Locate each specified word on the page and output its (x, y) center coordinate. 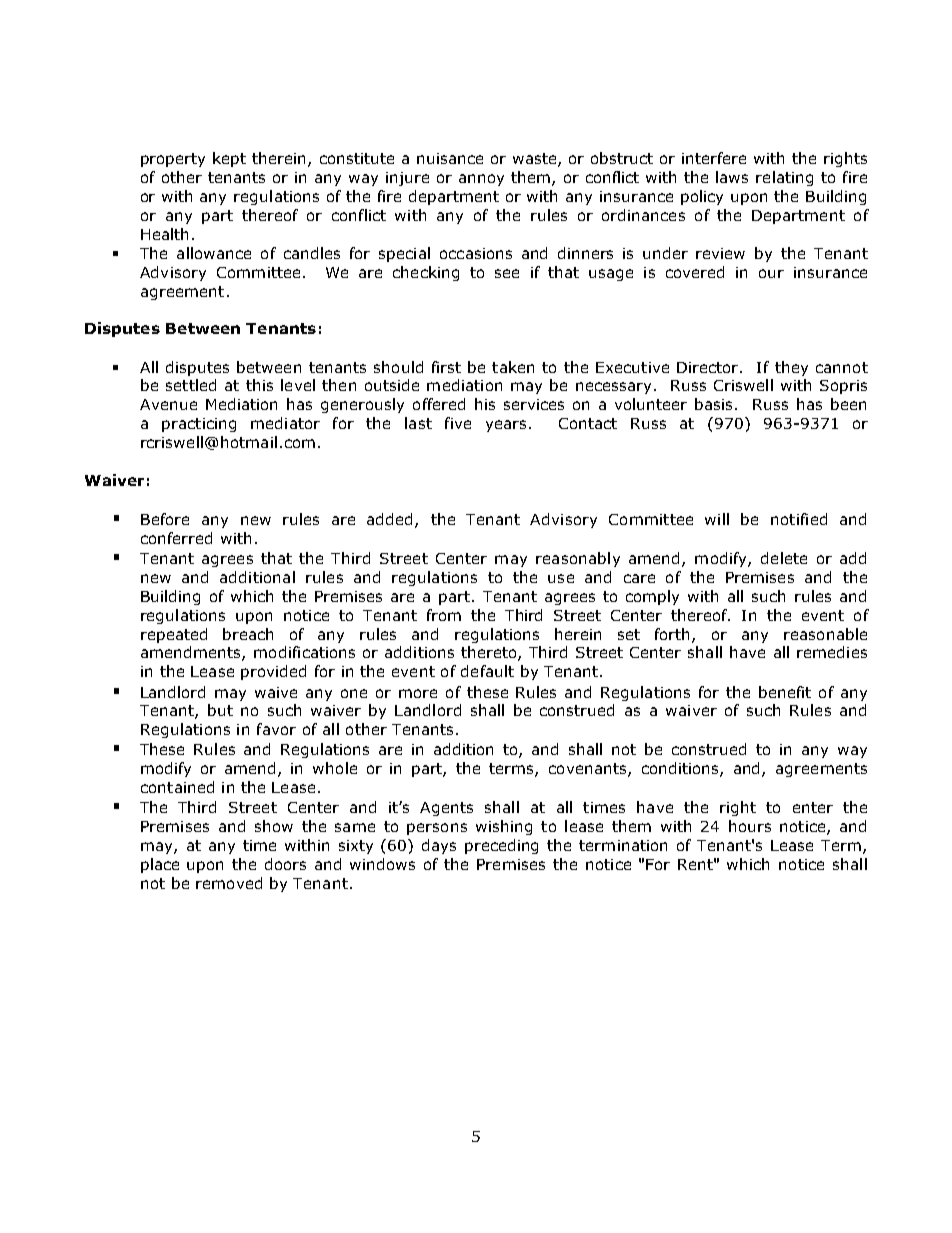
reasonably (578, 559)
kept (229, 159)
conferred (176, 538)
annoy (481, 180)
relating (784, 178)
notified (799, 519)
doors (285, 864)
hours (750, 826)
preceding (501, 846)
